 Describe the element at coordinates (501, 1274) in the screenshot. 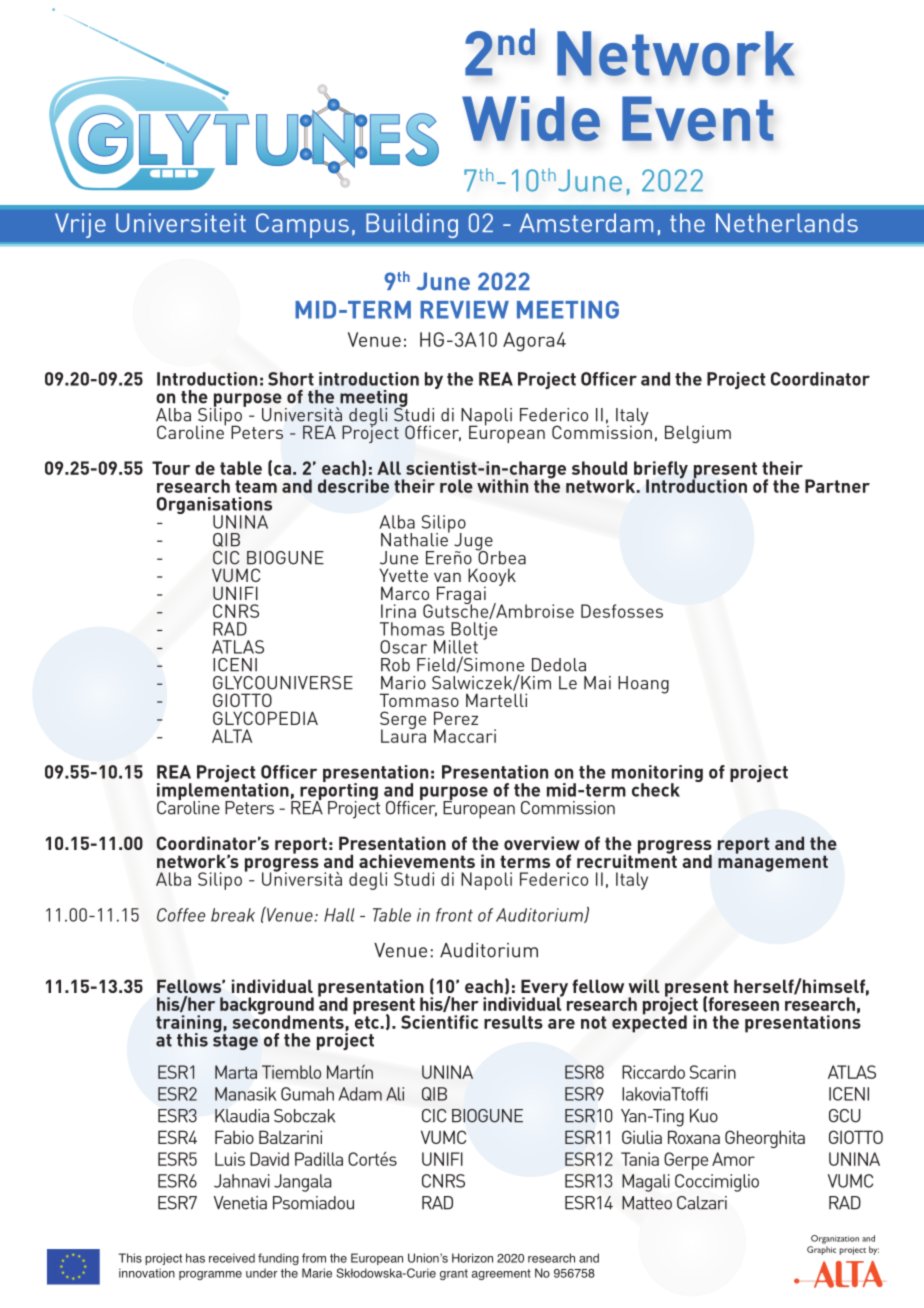

I see `agreement` at that location.
